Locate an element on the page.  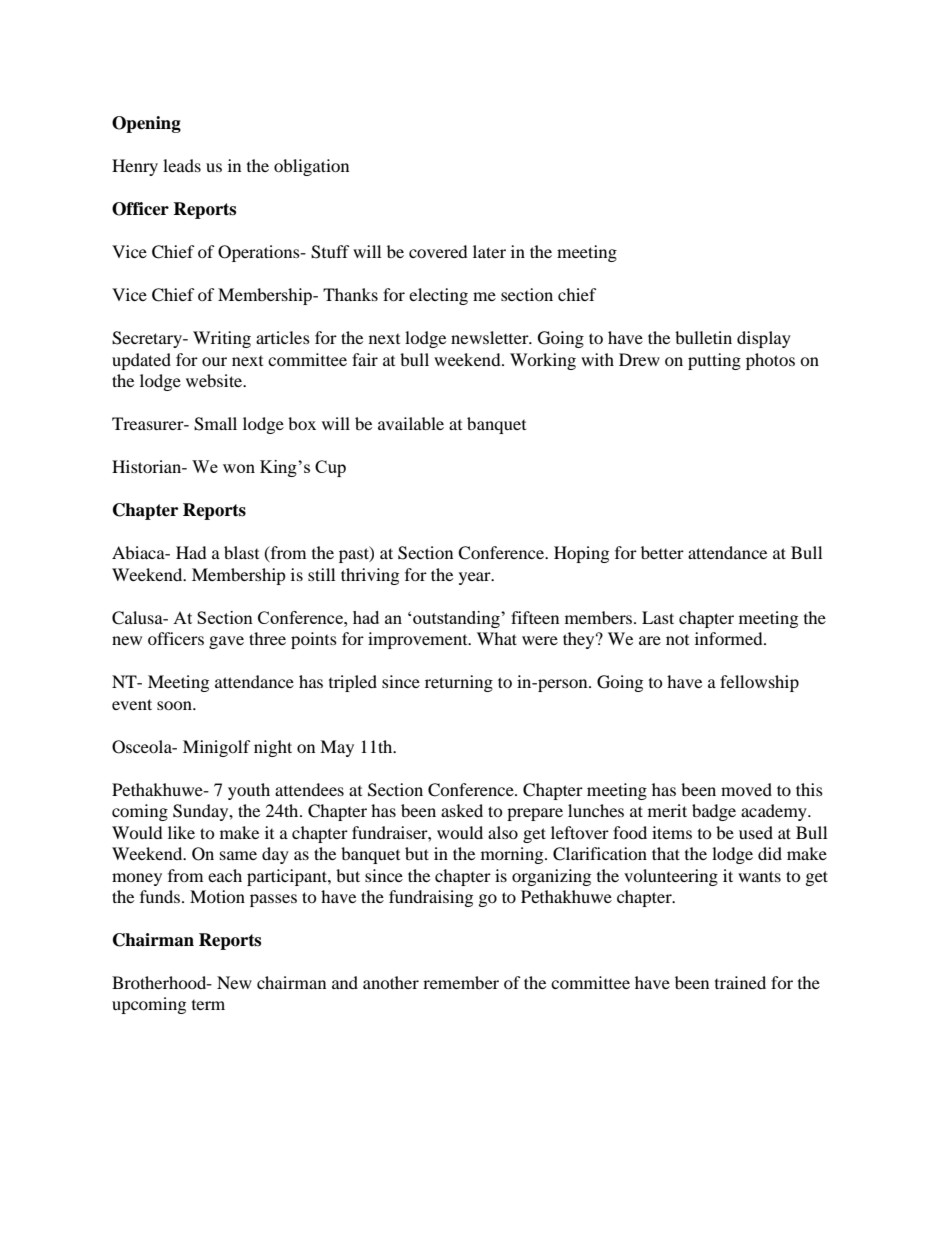
putting is located at coordinates (714, 361).
